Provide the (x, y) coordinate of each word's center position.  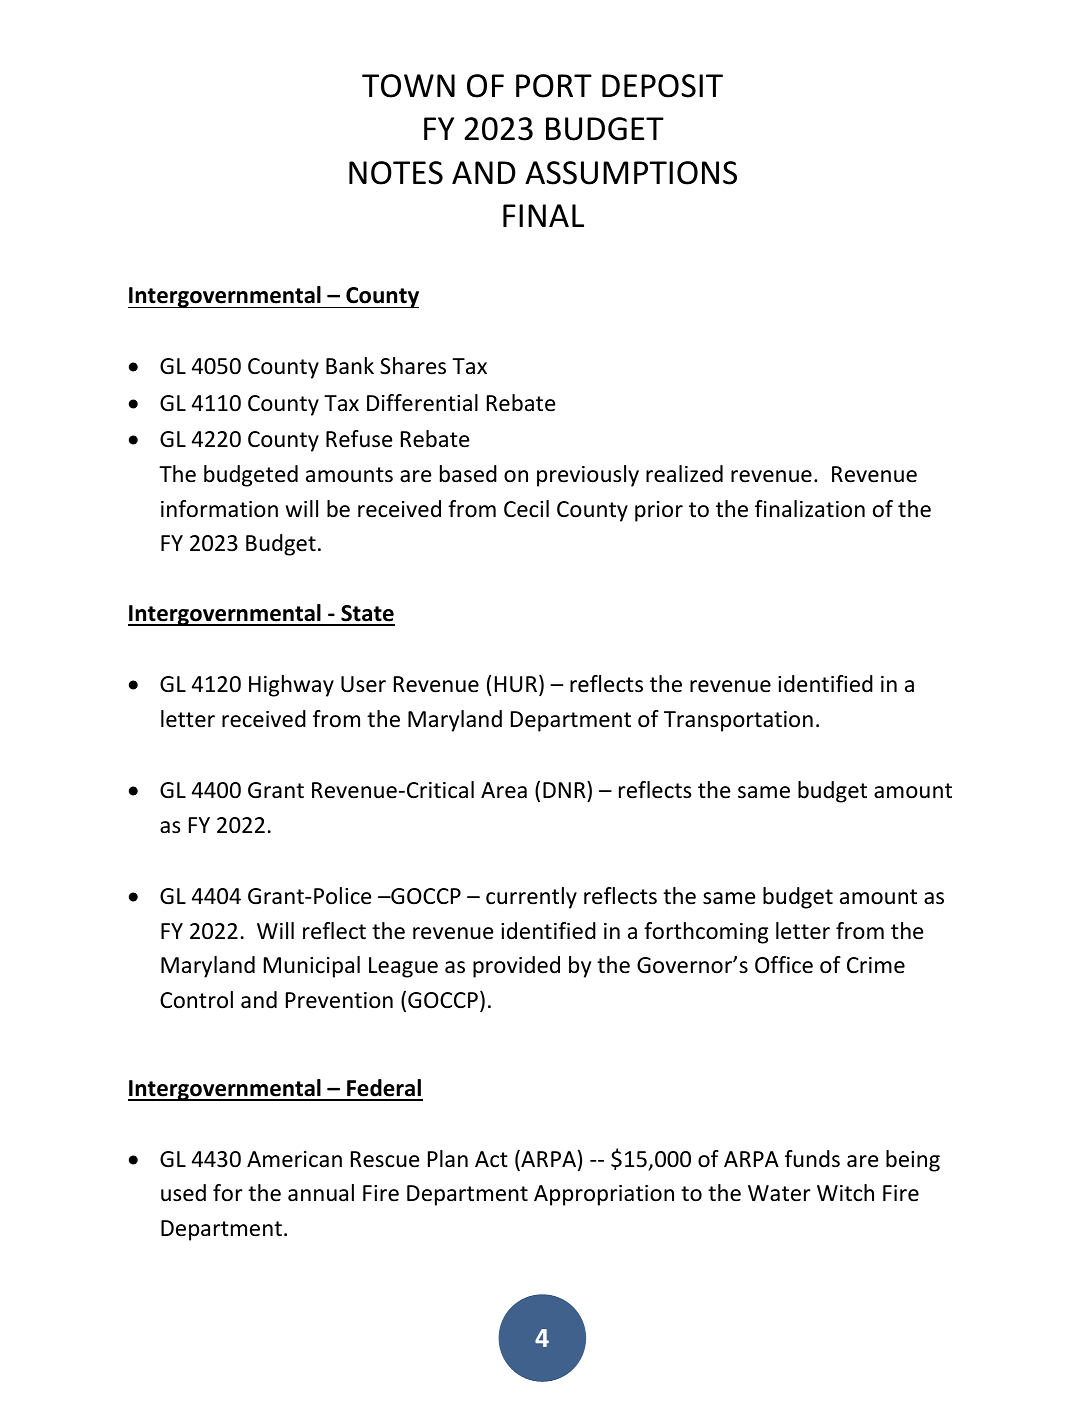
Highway (291, 686)
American (294, 1159)
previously (588, 476)
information (219, 509)
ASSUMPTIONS (631, 173)
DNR (565, 789)
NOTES (396, 173)
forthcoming (706, 933)
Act (491, 1159)
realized (684, 474)
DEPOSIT (662, 86)
